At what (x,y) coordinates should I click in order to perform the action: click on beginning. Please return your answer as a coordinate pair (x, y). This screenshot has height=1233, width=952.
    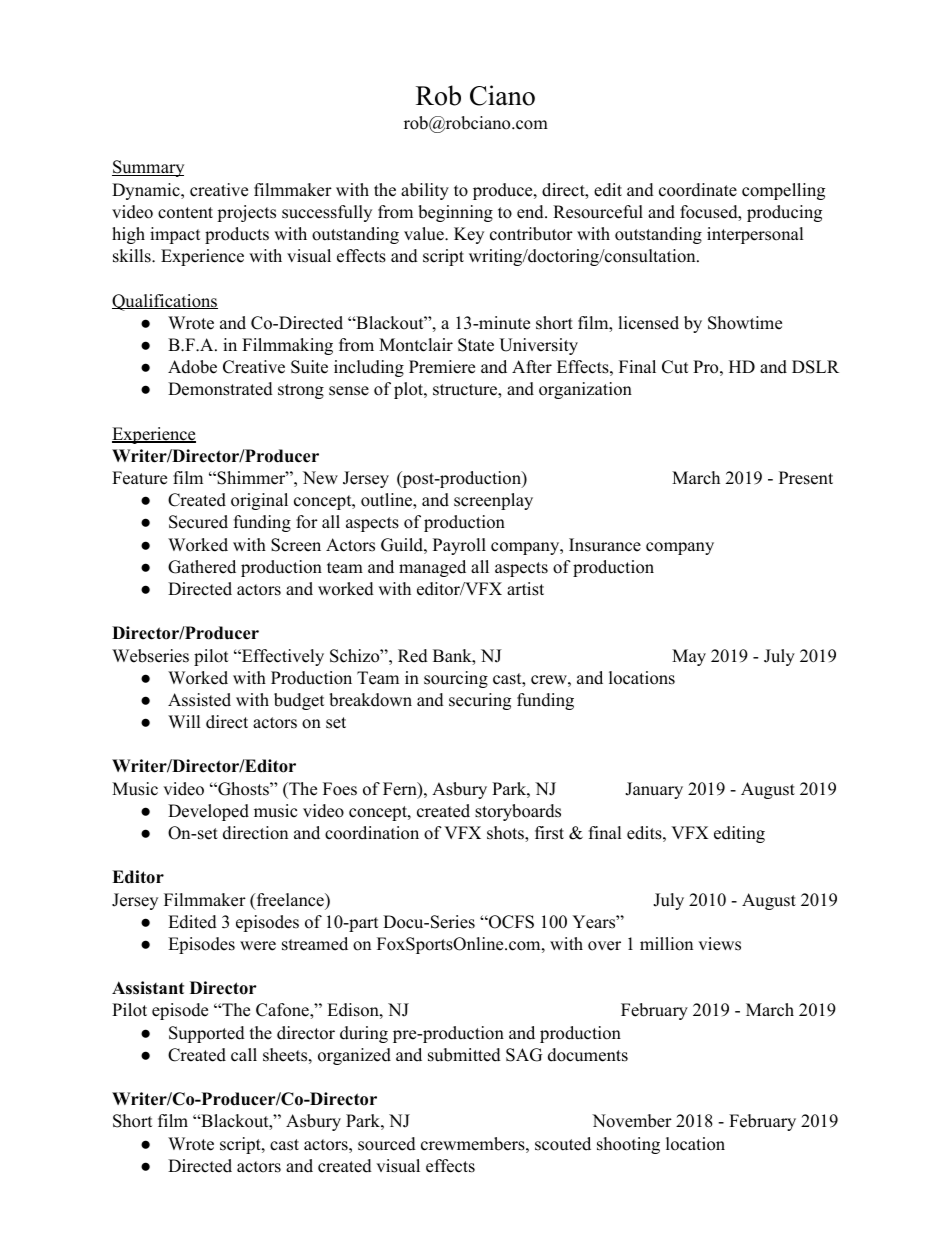
    Looking at the image, I should click on (455, 213).
